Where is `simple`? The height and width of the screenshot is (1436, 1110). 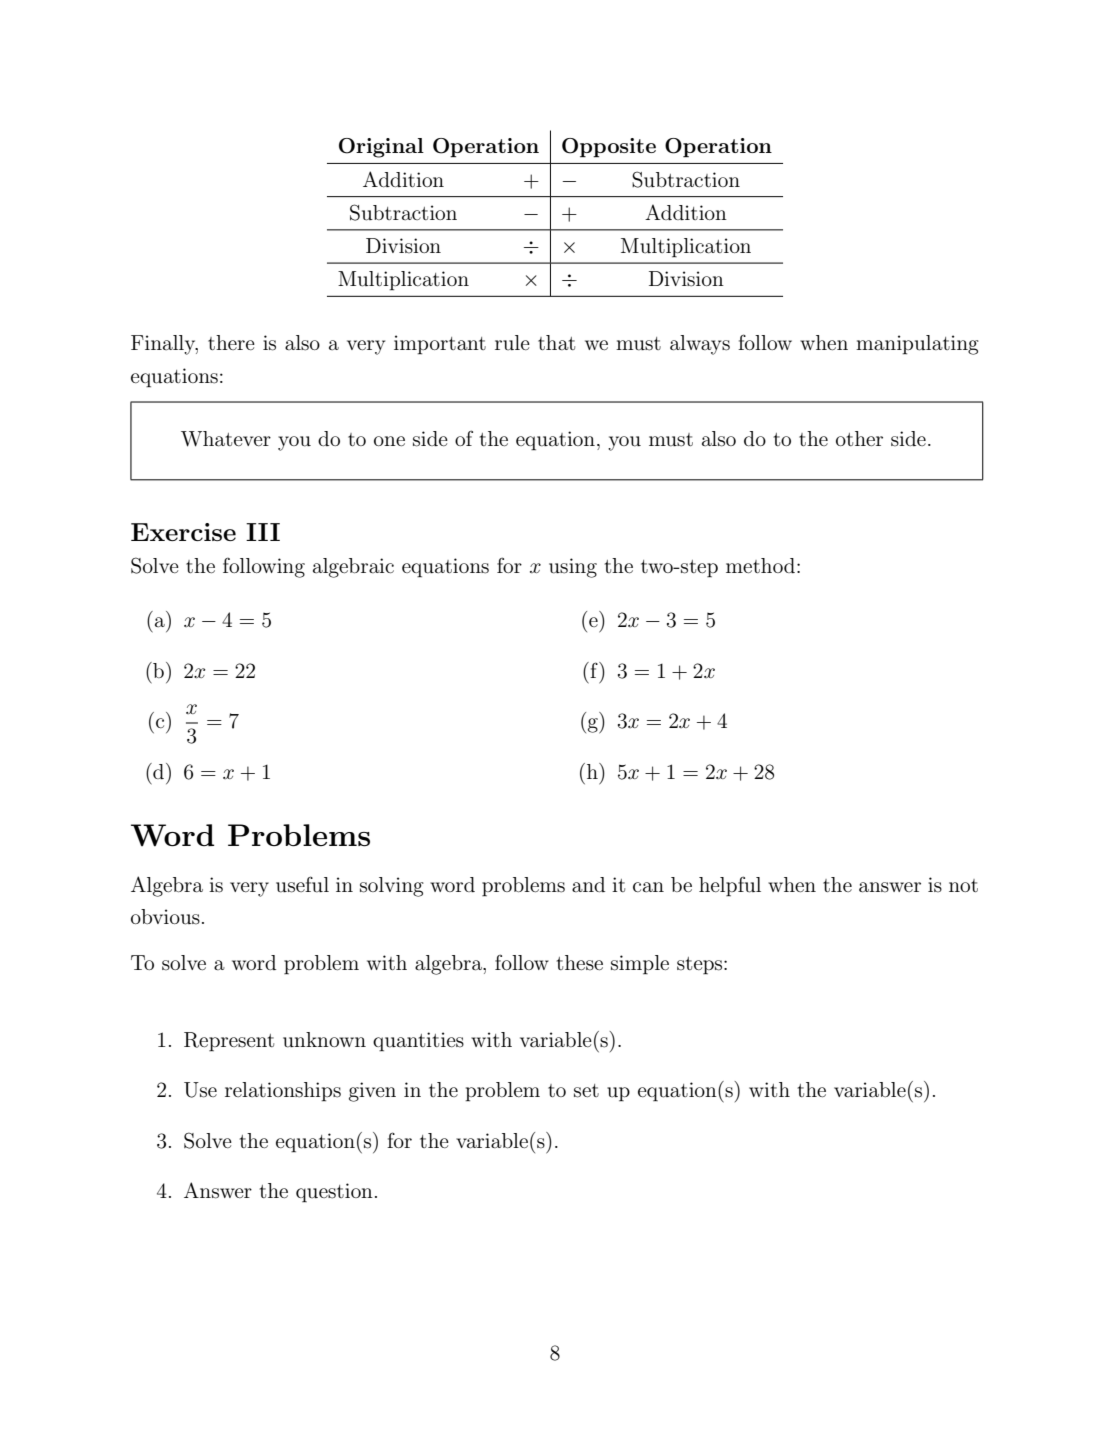
simple is located at coordinates (640, 965).
